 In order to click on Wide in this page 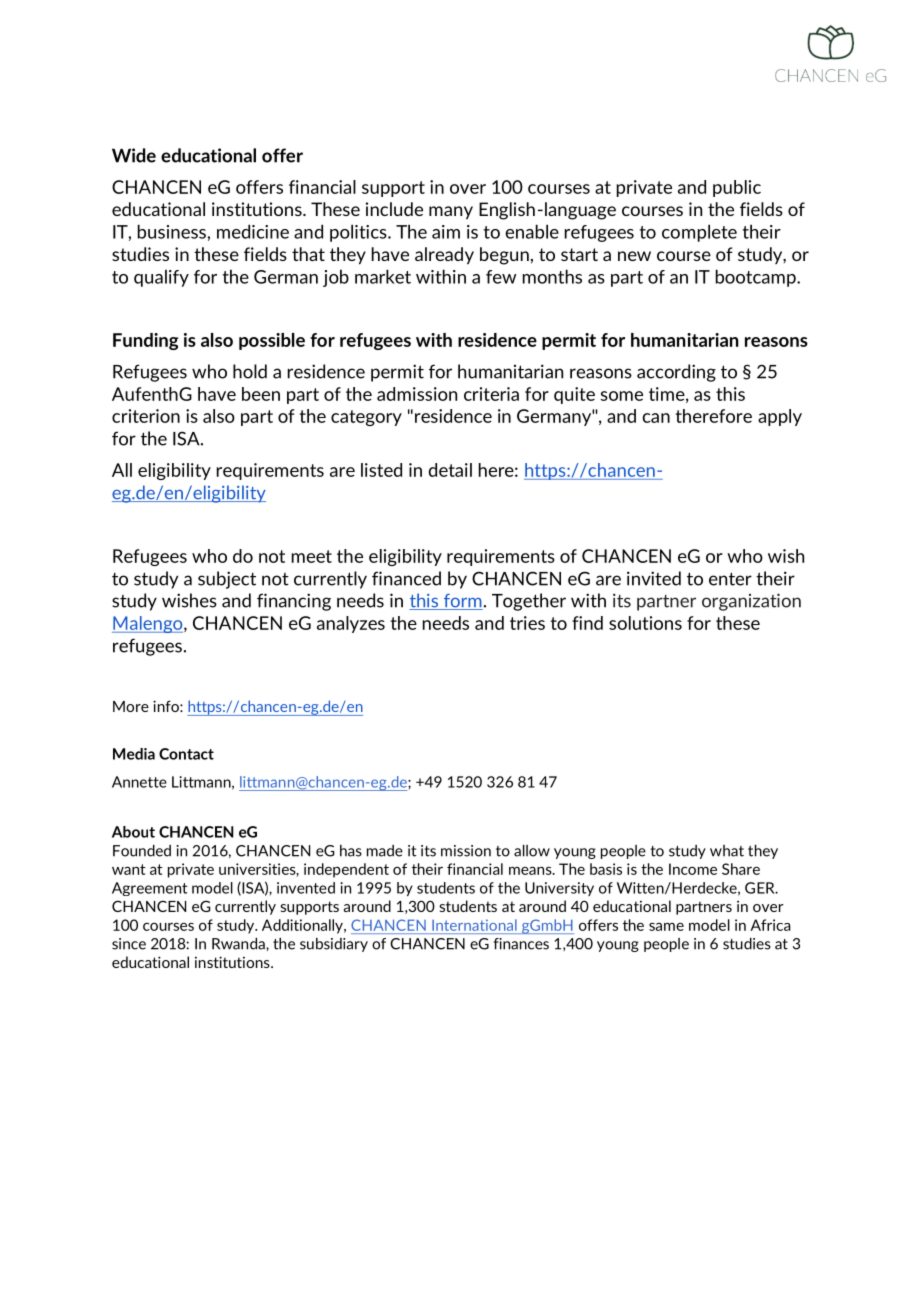, I will do `click(134, 155)`.
